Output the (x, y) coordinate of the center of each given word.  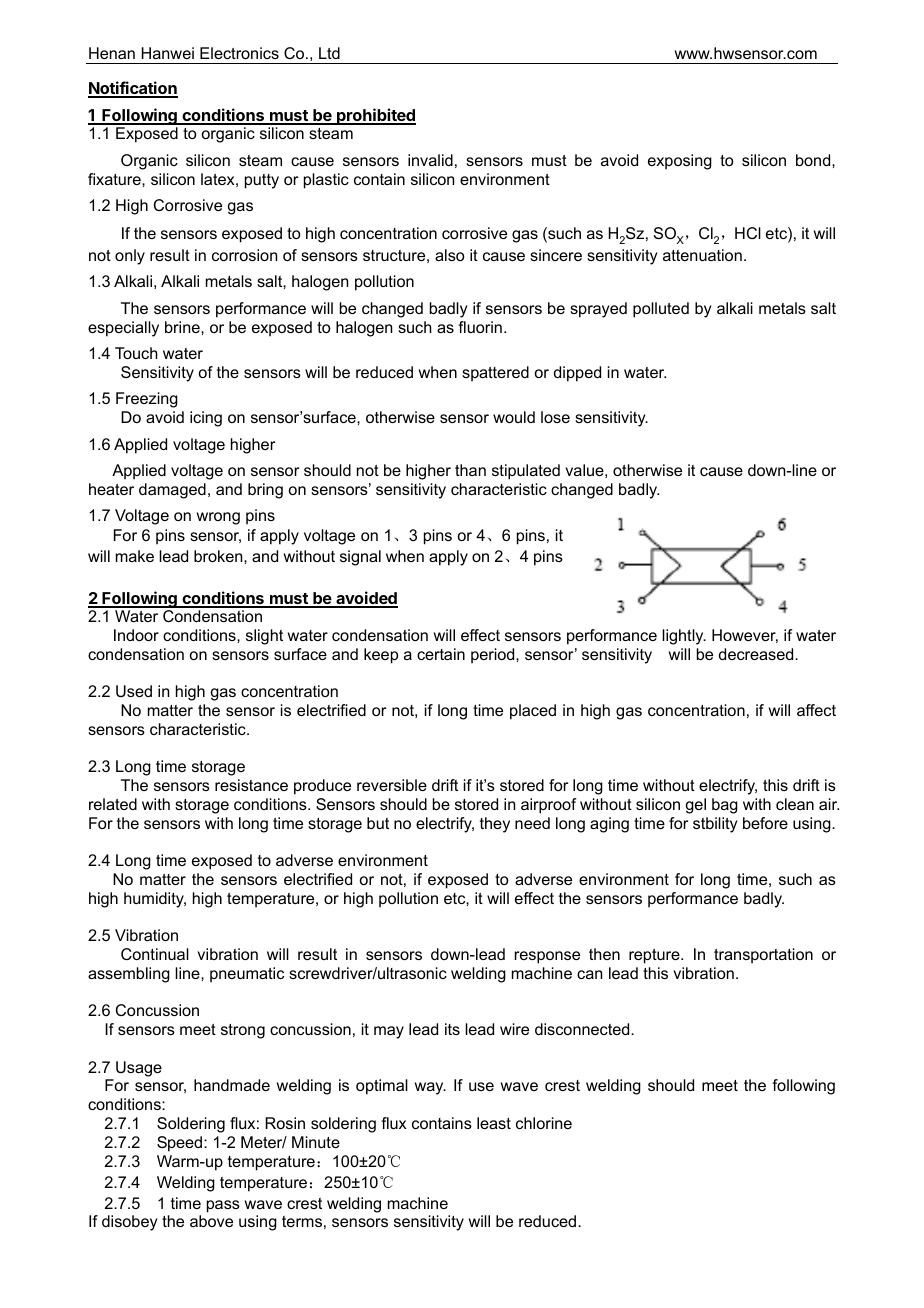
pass (223, 1206)
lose (555, 417)
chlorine (544, 1123)
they (495, 825)
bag (725, 806)
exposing (680, 162)
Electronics (239, 53)
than (470, 470)
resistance (251, 785)
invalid (430, 160)
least (494, 1123)
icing (206, 419)
